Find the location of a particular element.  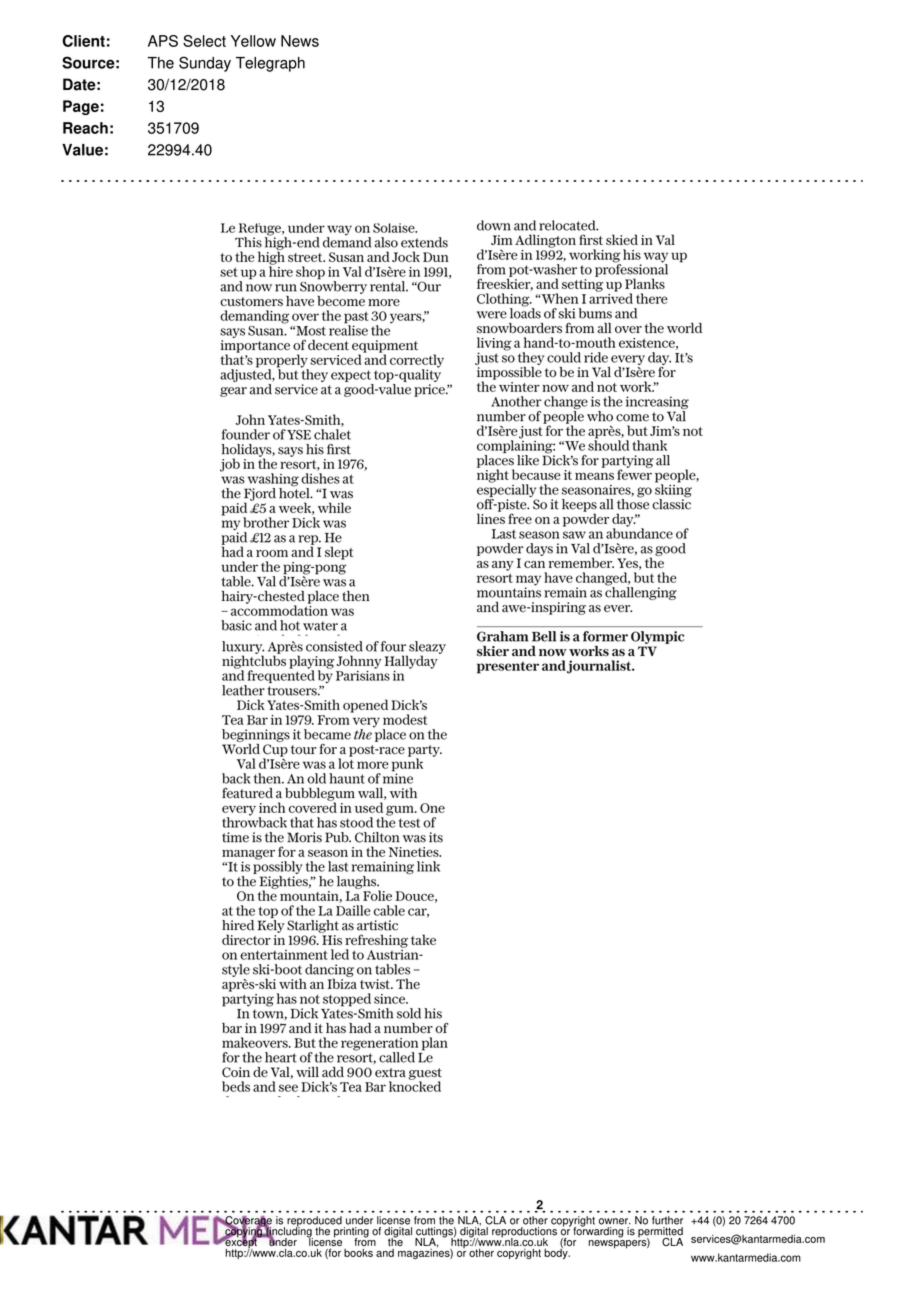

customers is located at coordinates (251, 302).
